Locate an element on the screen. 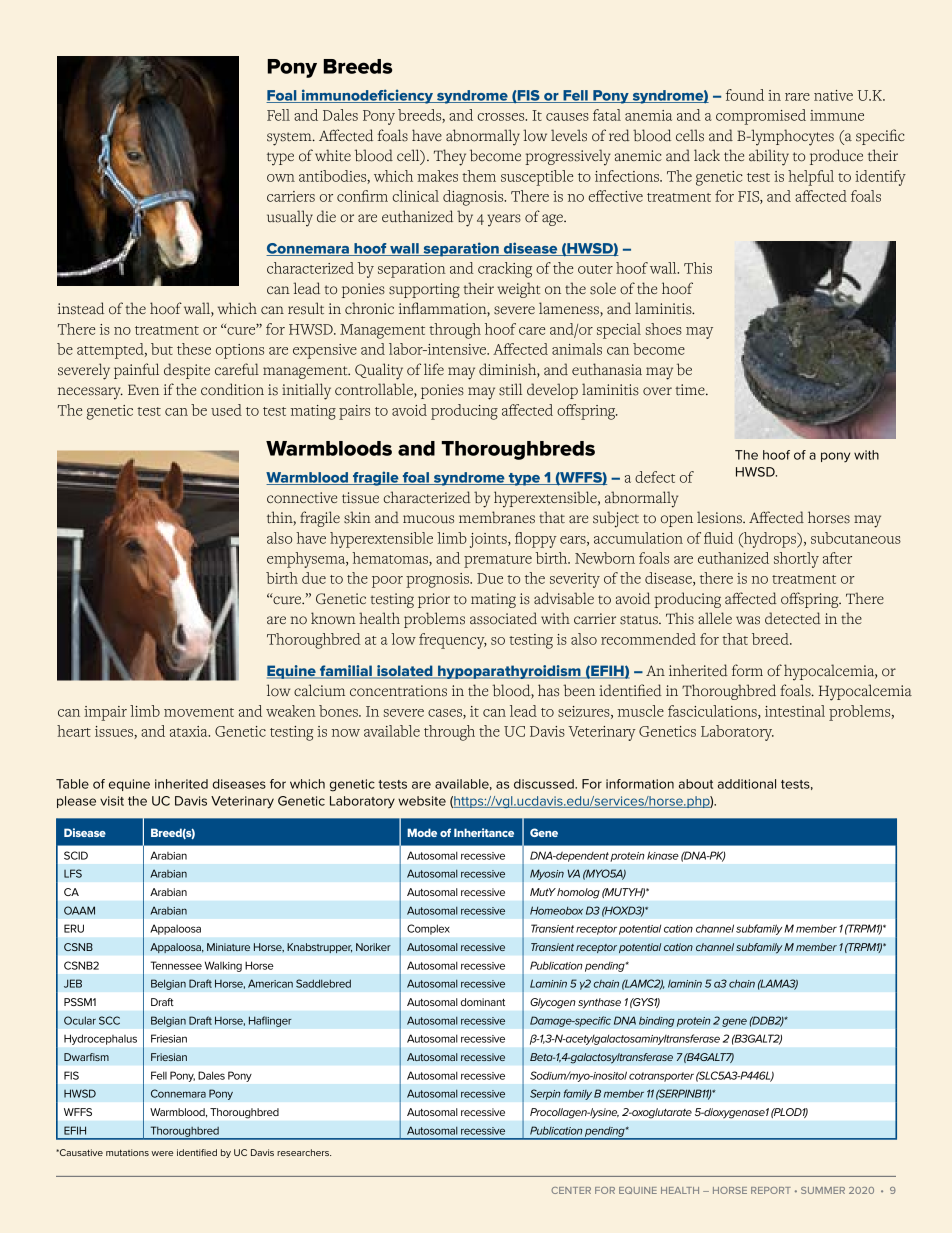  They is located at coordinates (450, 157).
